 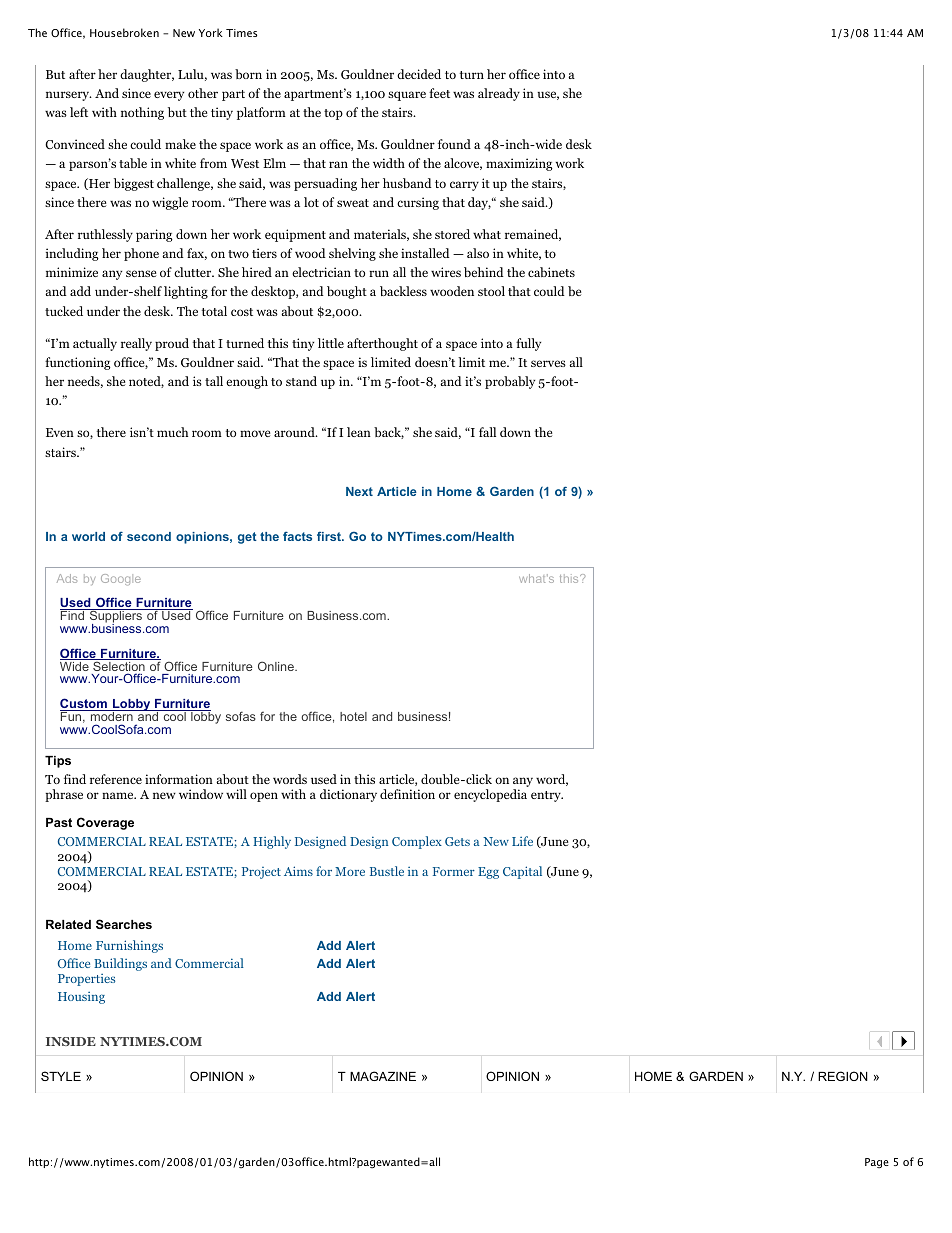 I want to click on every, so click(x=169, y=96).
